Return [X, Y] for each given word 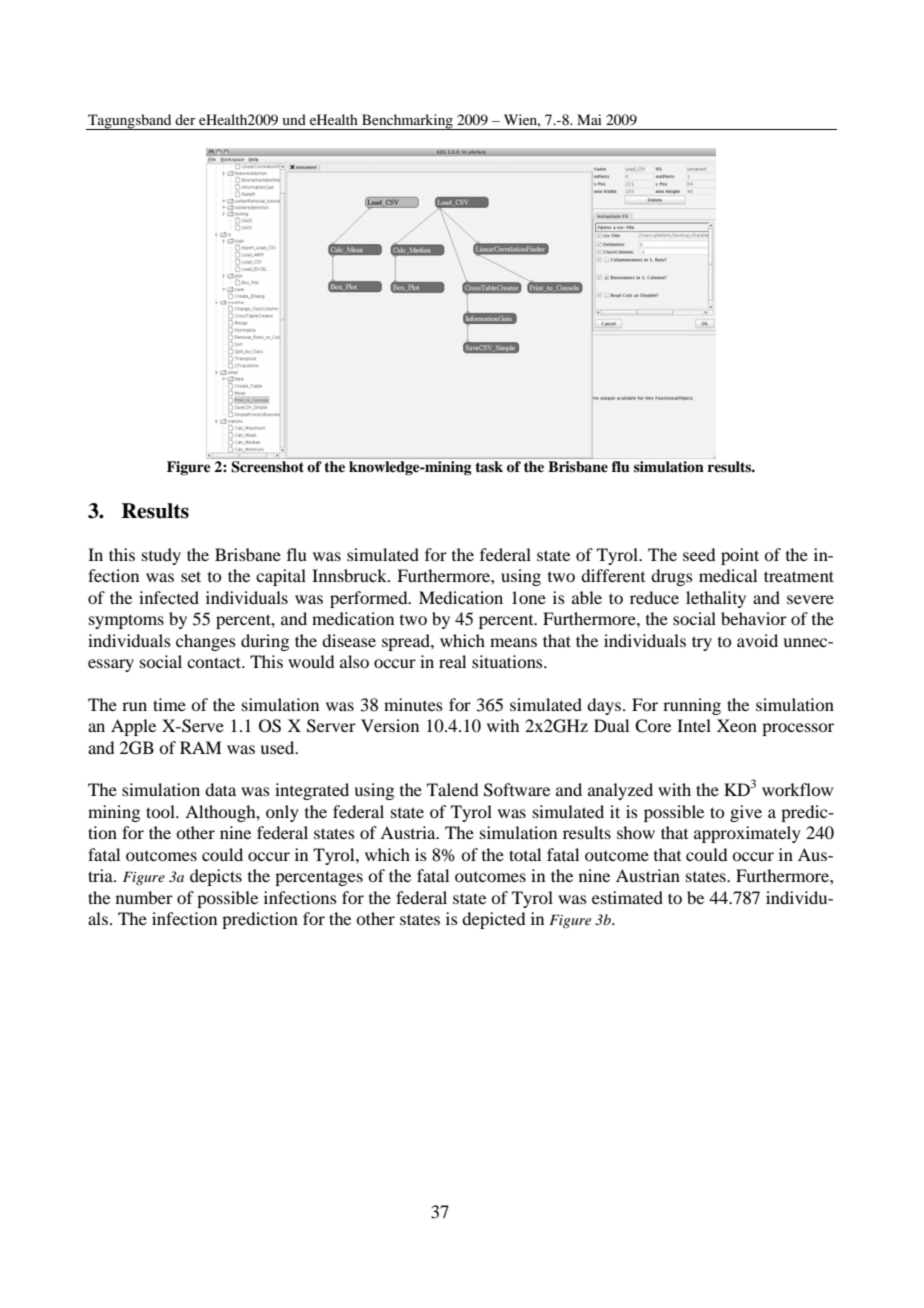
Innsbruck [350, 575]
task [489, 466]
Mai [589, 119]
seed [699, 554]
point [740, 556]
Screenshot [267, 467]
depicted [493, 920]
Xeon [737, 725]
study [161, 556]
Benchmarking [407, 122]
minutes [413, 704]
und [294, 119]
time [169, 704]
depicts [216, 877]
